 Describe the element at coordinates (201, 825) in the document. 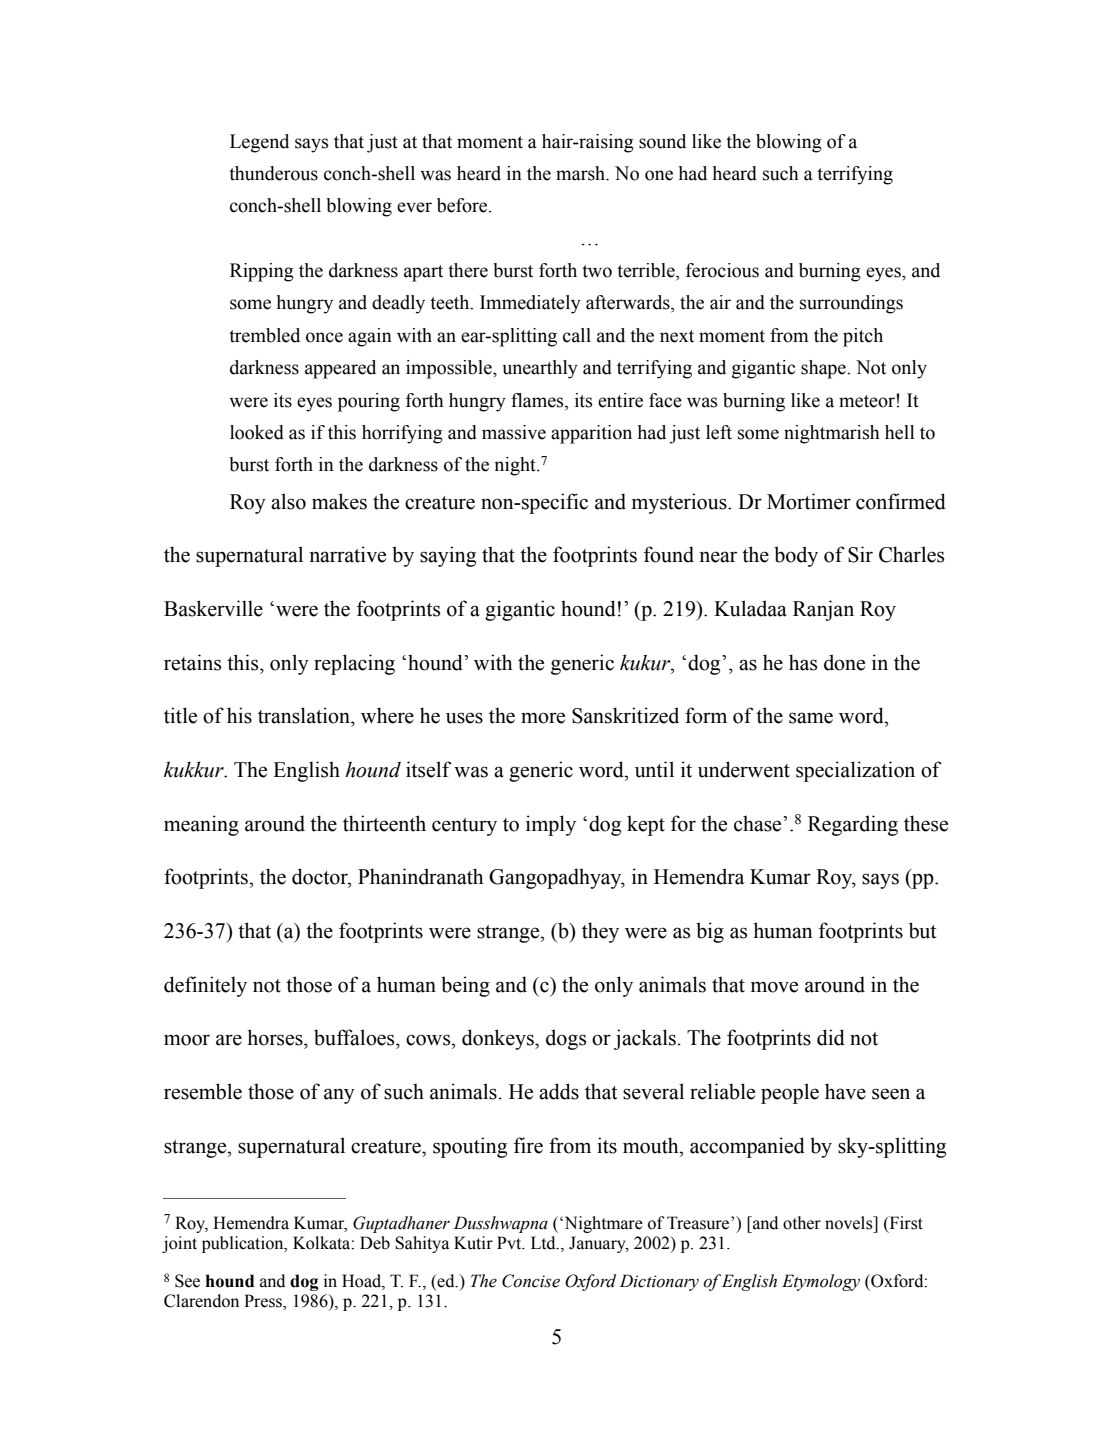

I see `meaning` at that location.
